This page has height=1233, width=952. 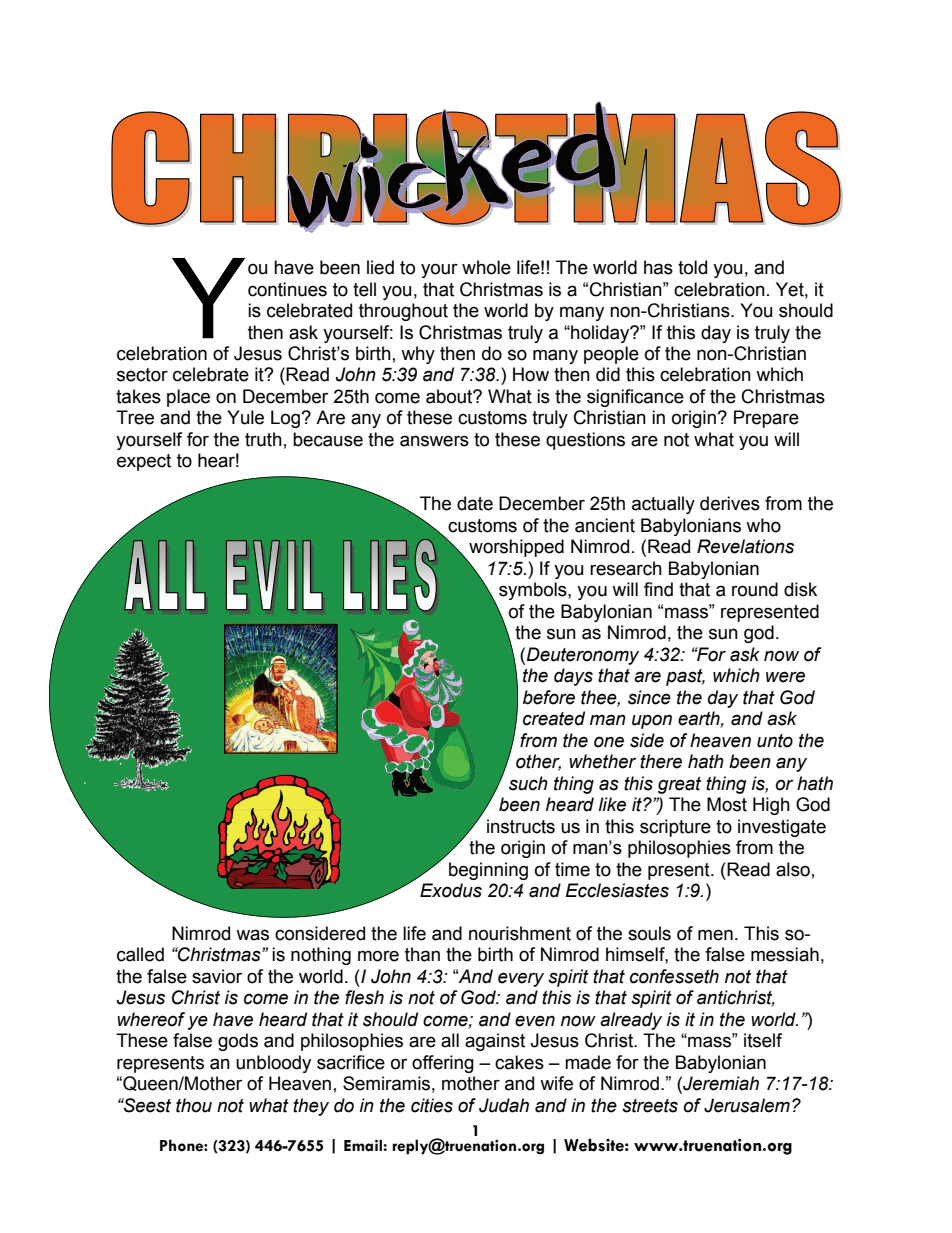 I want to click on continues, so click(x=287, y=289).
